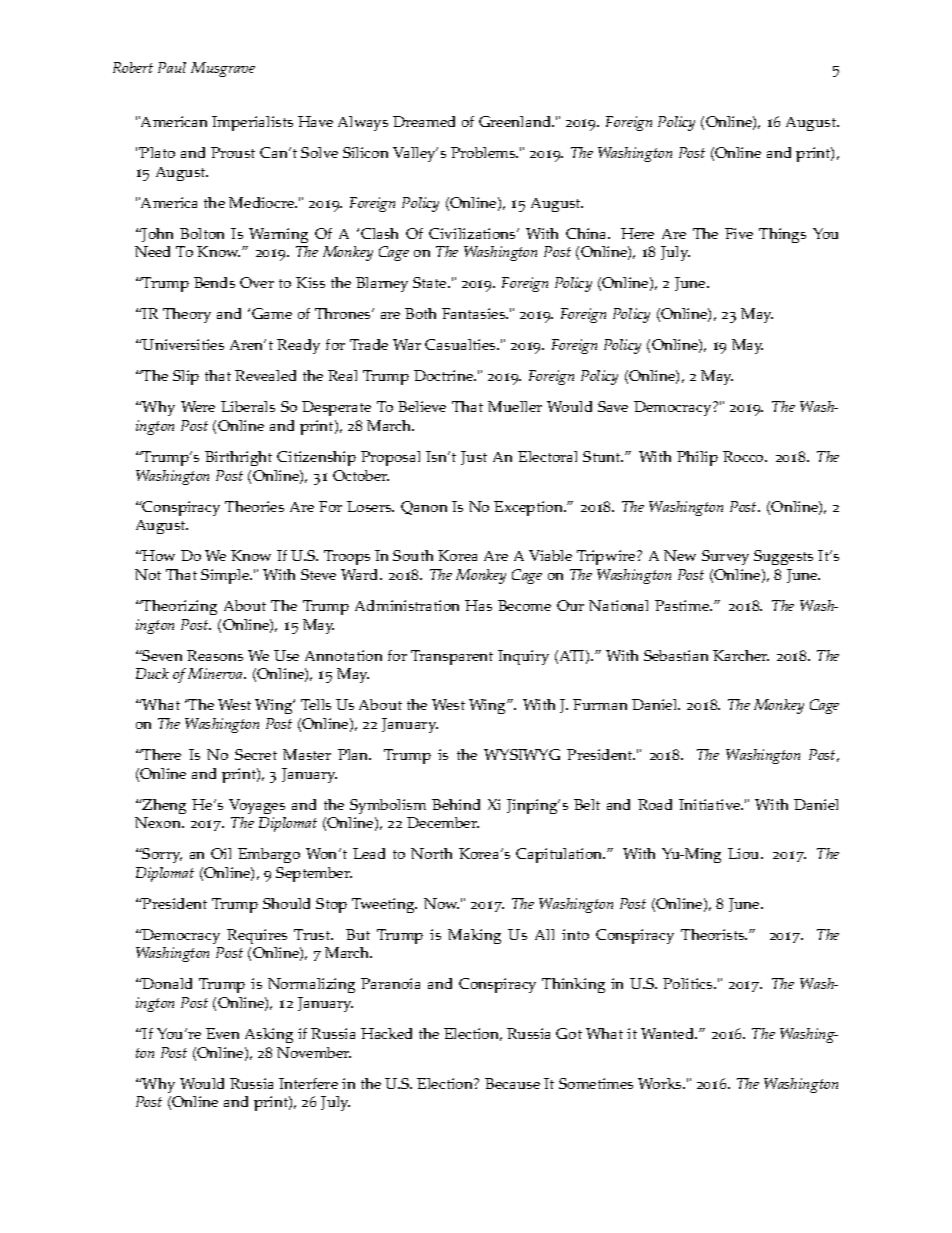 This screenshot has height=1233, width=952. Describe the element at coordinates (711, 804) in the screenshot. I see `Initiative` at that location.
